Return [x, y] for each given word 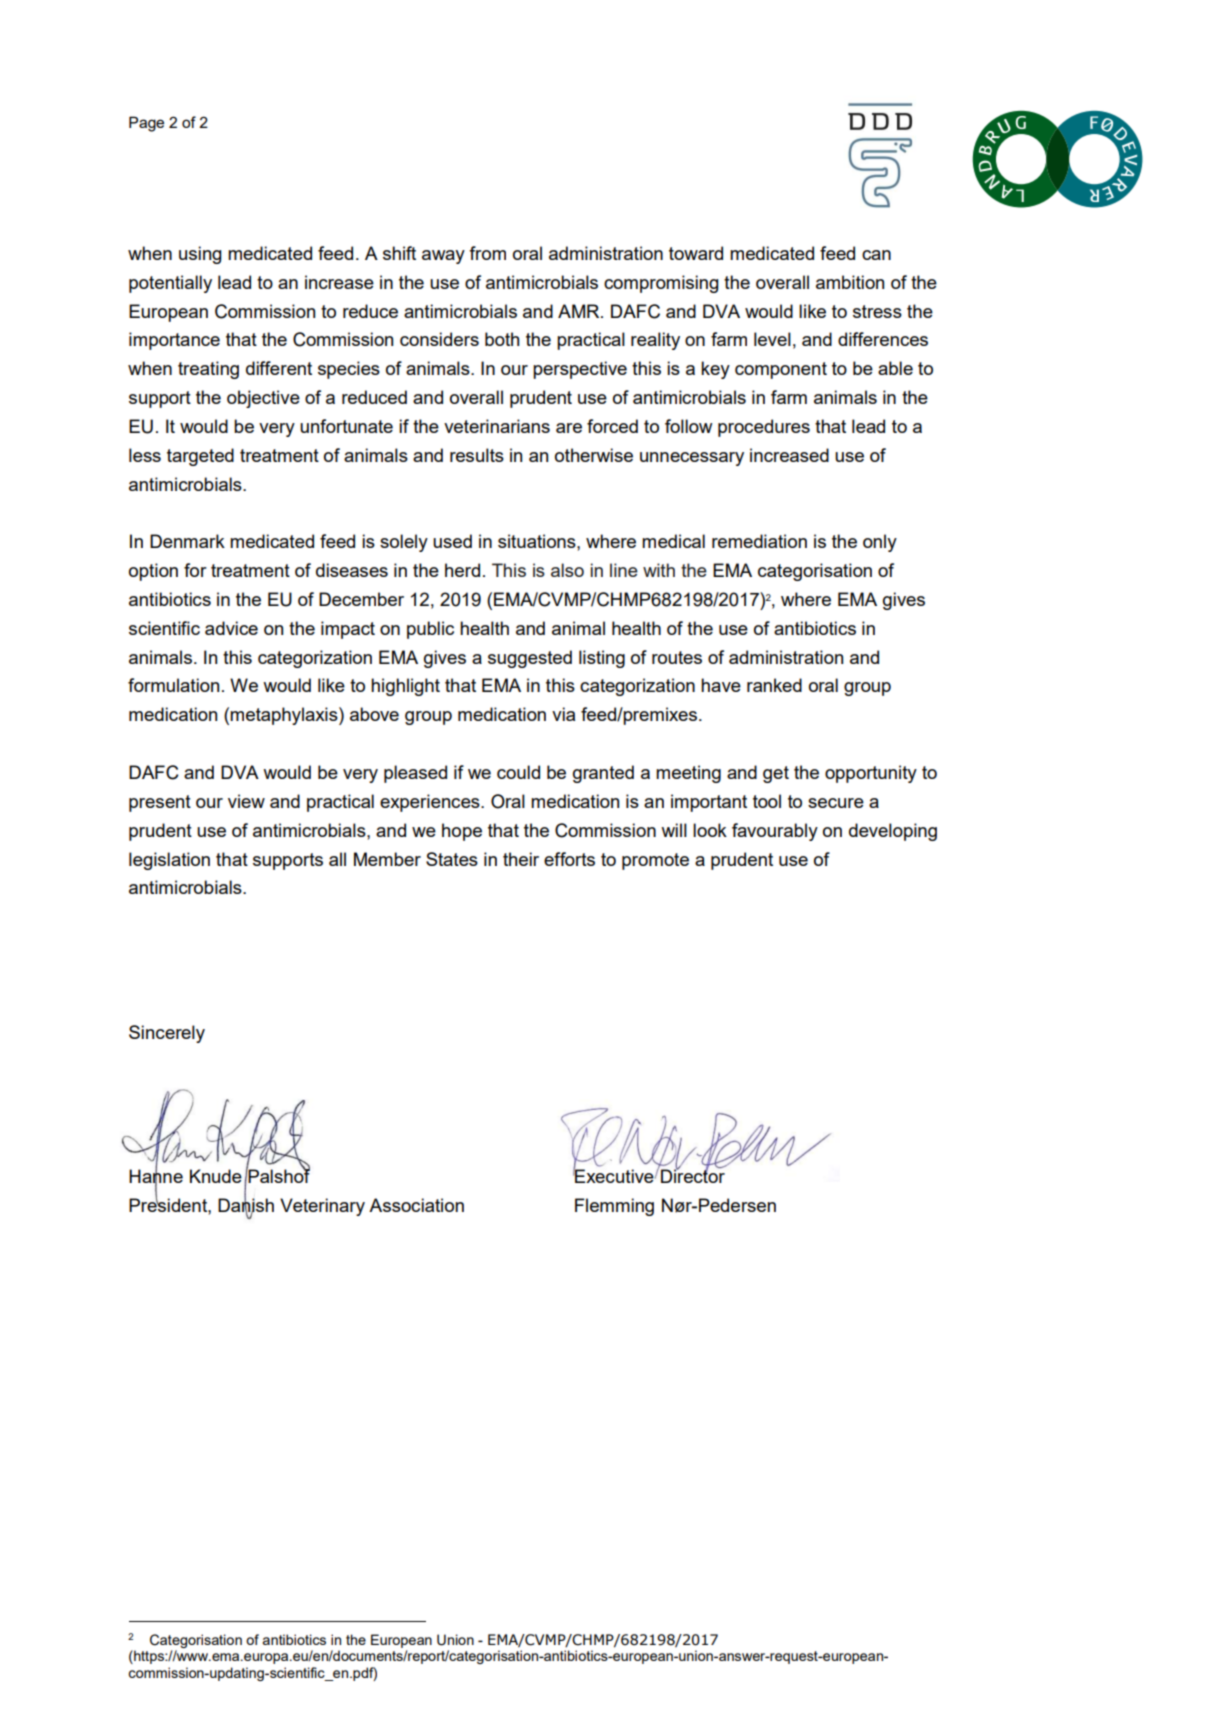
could [518, 772]
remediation [759, 541]
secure [836, 803]
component [781, 370]
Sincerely [167, 1034]
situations [538, 541]
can [876, 255]
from [487, 253]
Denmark [187, 541]
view [246, 801]
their [521, 859]
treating [208, 370]
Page [146, 124]
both [502, 339]
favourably [775, 832]
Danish [246, 1205]
